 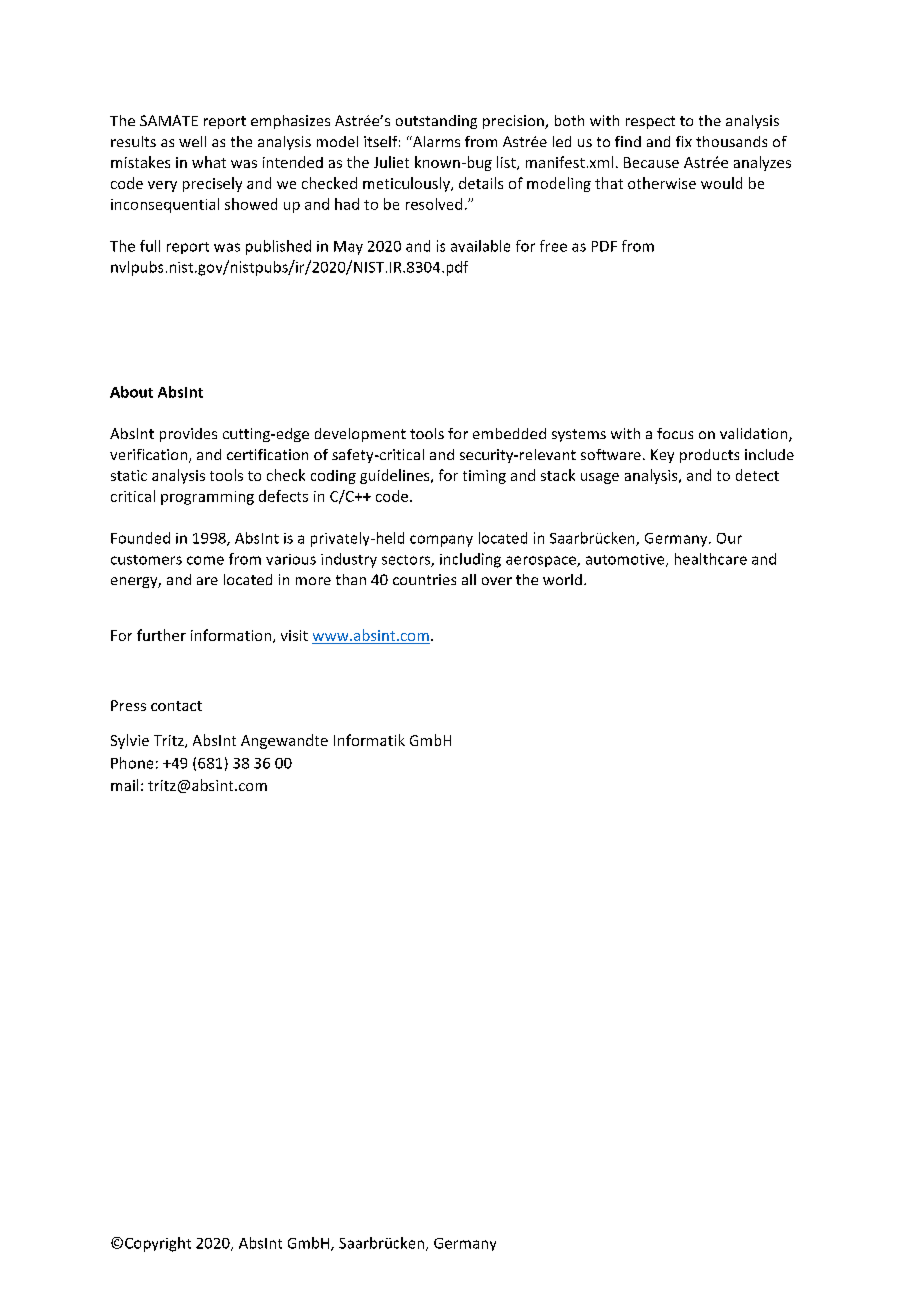 What do you see at coordinates (684, 141) in the document?
I see `fix` at bounding box center [684, 141].
